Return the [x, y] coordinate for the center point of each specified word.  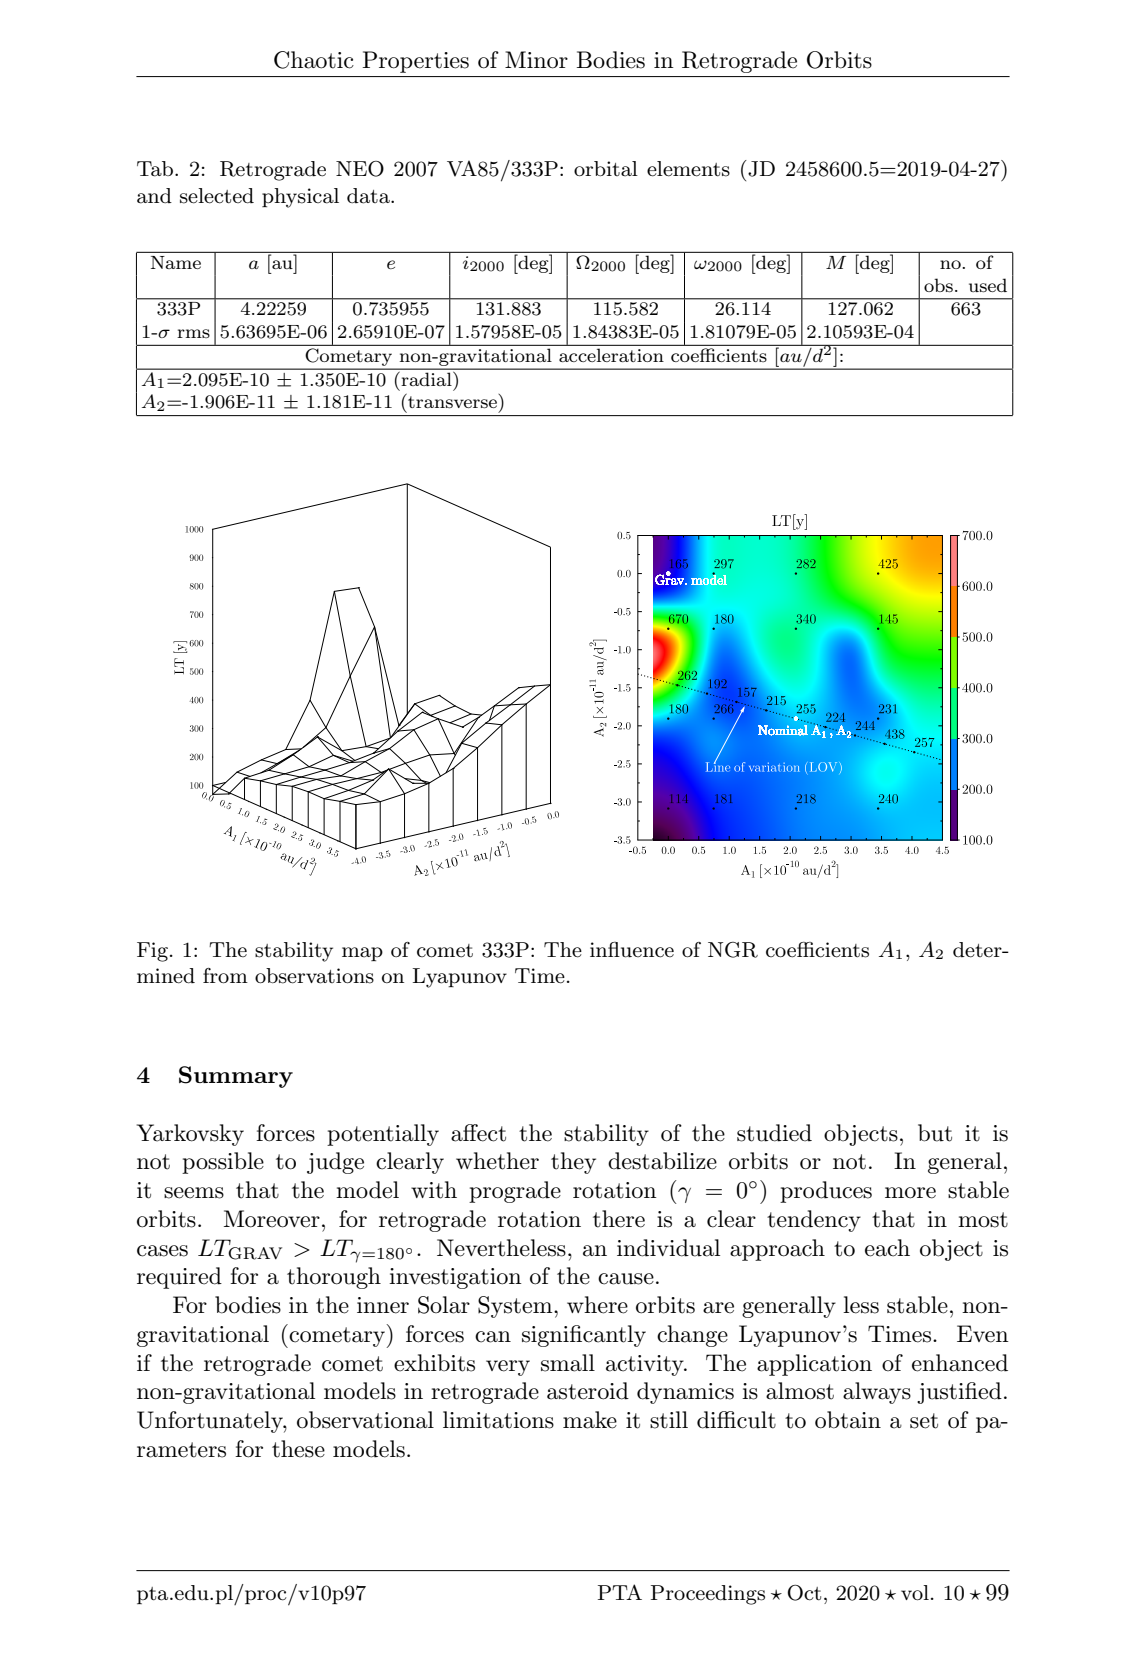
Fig [152, 952]
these [298, 1449]
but [935, 1133]
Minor [536, 60]
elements [688, 169]
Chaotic [314, 60]
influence [632, 950]
